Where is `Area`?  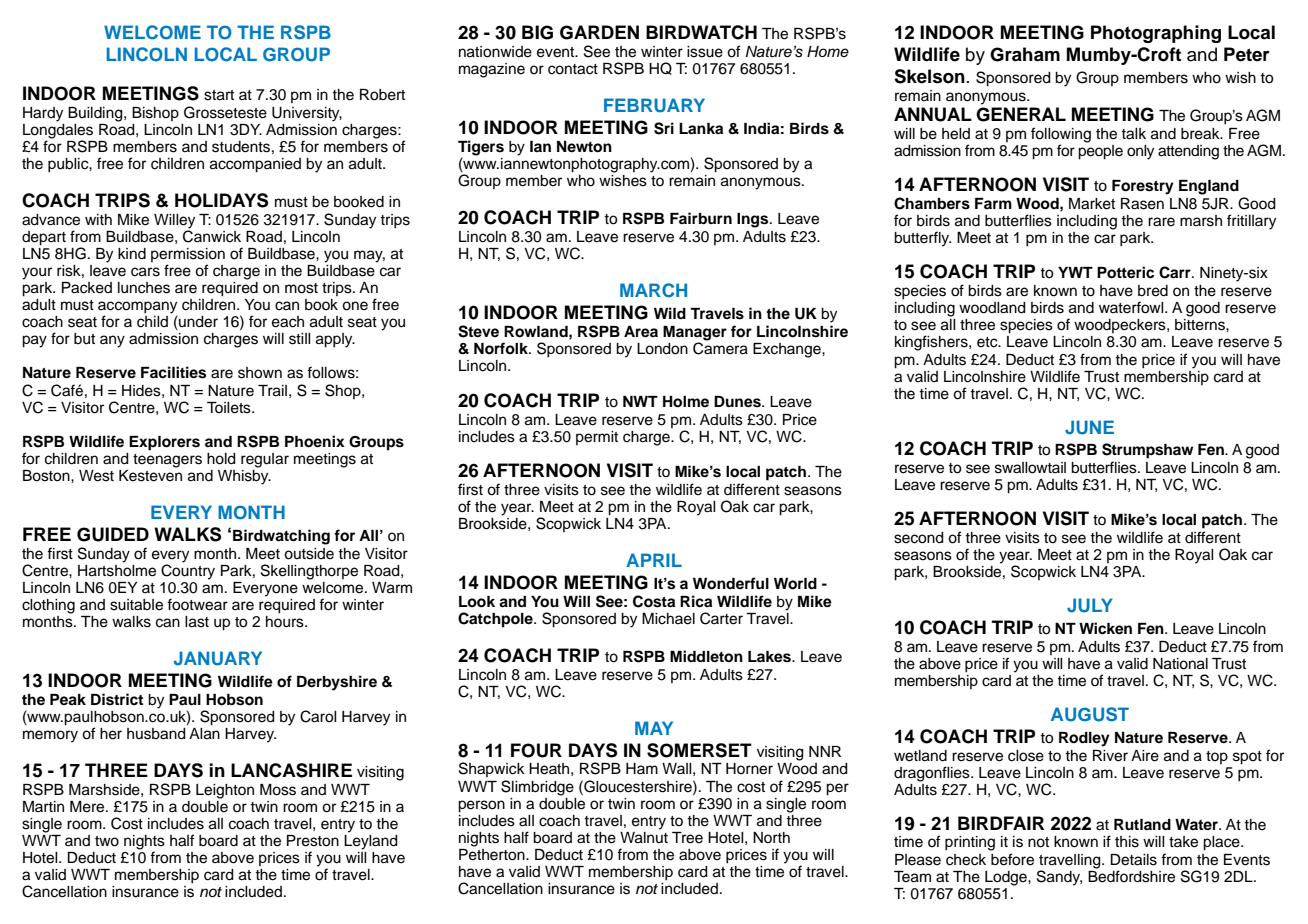 Area is located at coordinates (641, 332).
